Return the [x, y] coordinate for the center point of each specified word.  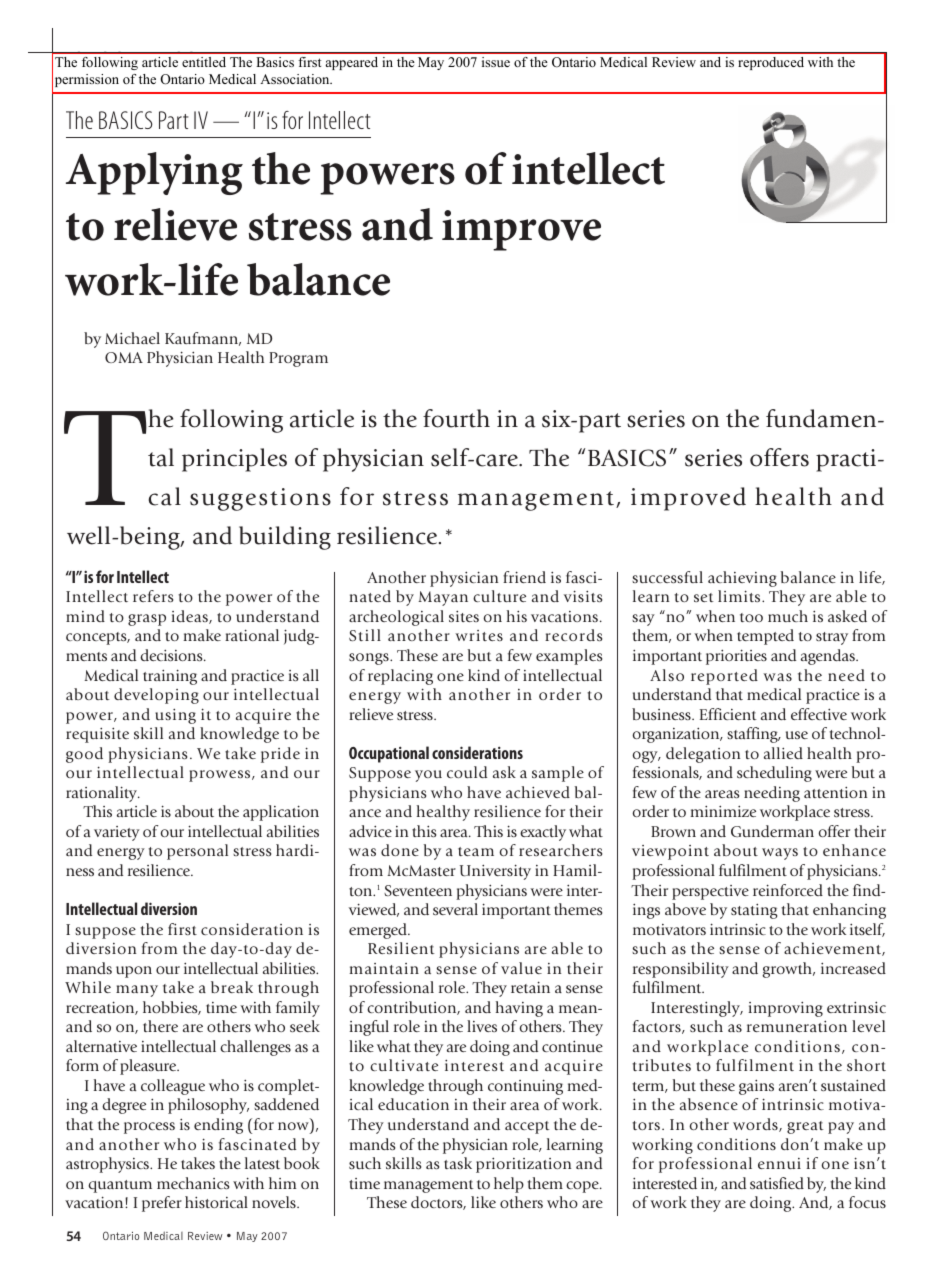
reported [724, 677]
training [170, 677]
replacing [400, 677]
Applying [154, 173]
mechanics [193, 1183]
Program [298, 359]
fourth [456, 418]
